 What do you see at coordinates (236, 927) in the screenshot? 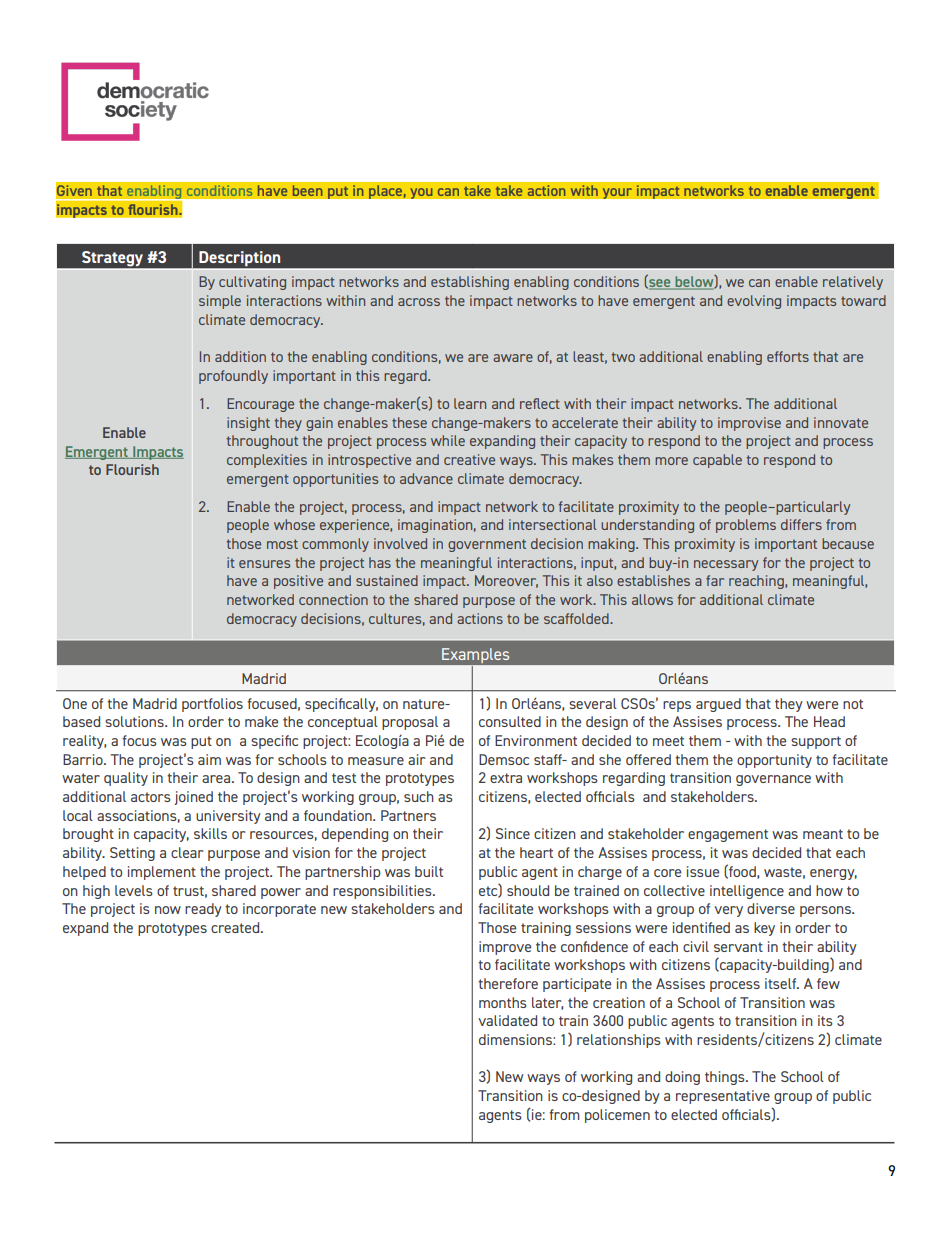
I see `created` at bounding box center [236, 927].
